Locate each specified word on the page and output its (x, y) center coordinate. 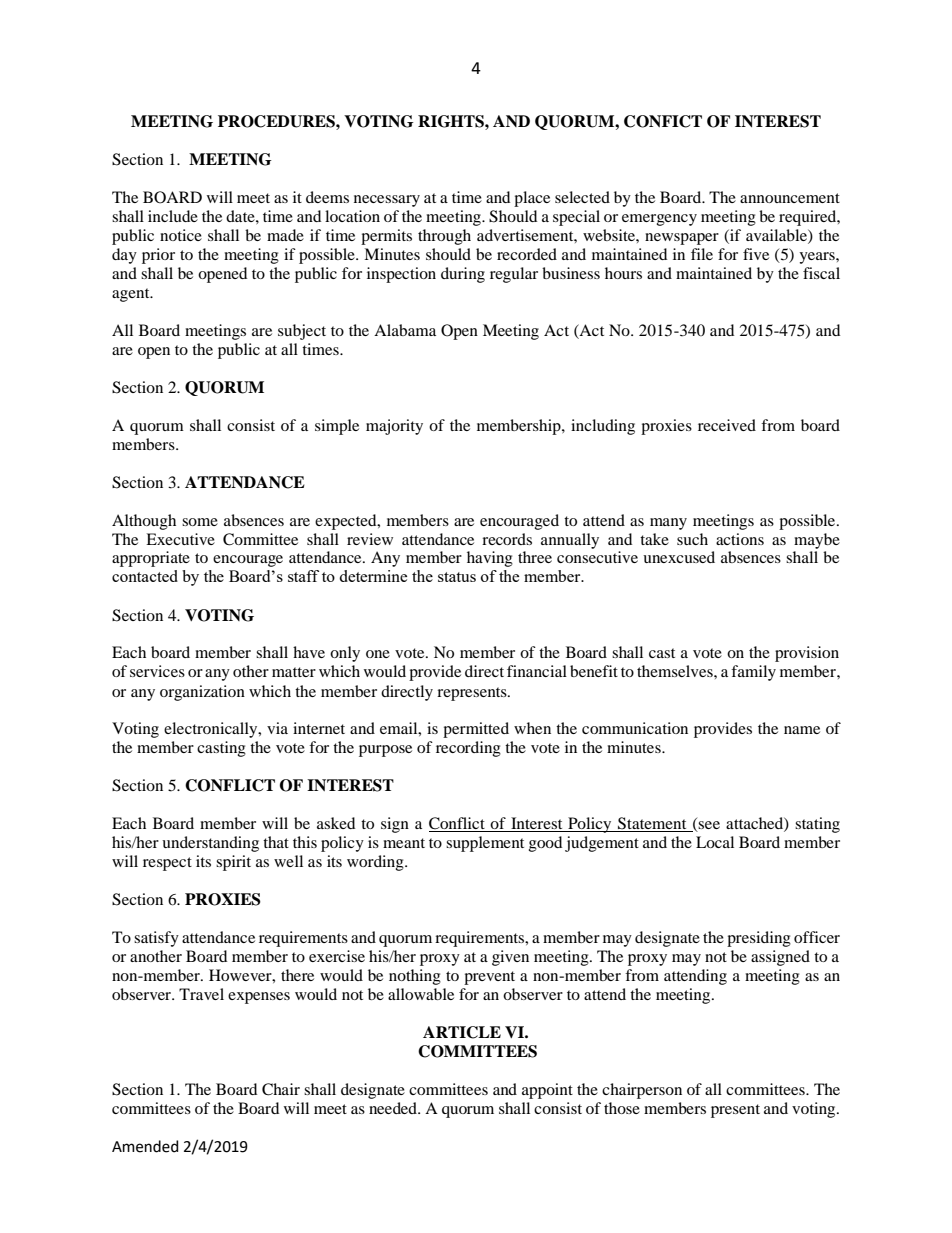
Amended (145, 1146)
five (756, 254)
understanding (210, 844)
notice (181, 235)
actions (740, 539)
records (507, 539)
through (444, 237)
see (708, 826)
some (200, 522)
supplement (485, 844)
